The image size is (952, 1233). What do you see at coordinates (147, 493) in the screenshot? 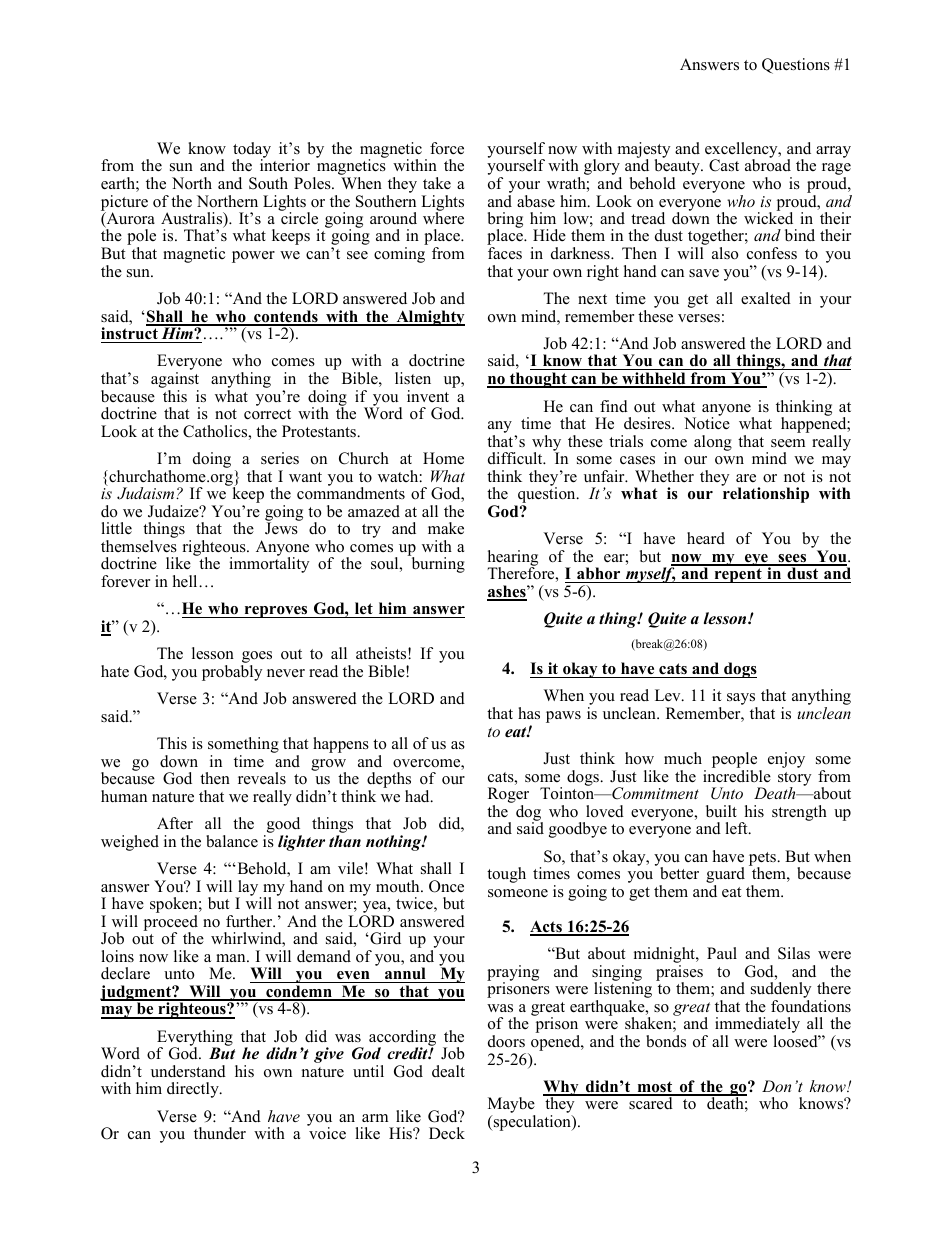
I see `Judaism` at bounding box center [147, 493].
